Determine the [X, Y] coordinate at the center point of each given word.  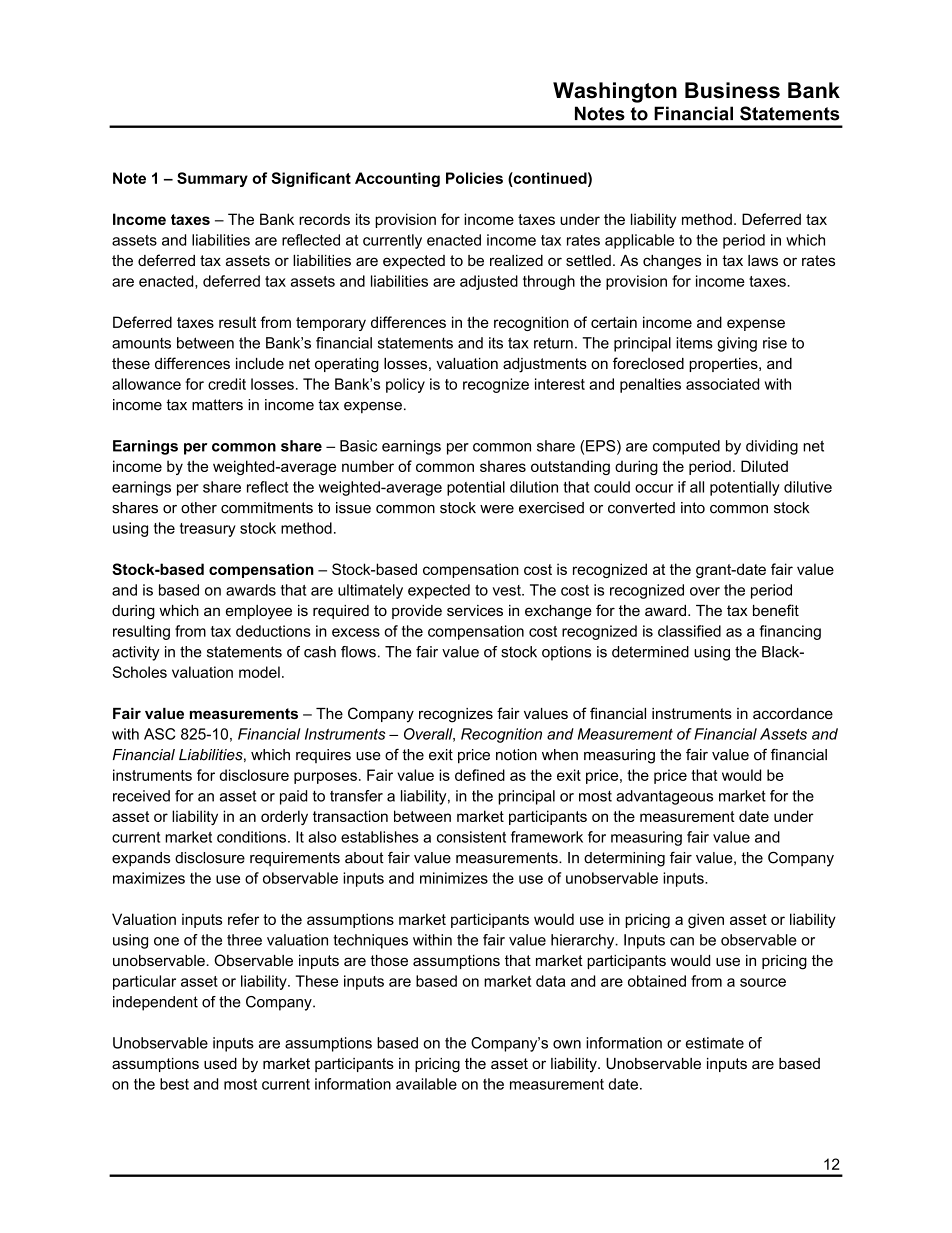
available [426, 1084]
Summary [212, 179]
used [220, 1063]
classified [689, 631]
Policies [474, 178]
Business [732, 90]
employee [259, 612]
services [475, 610]
